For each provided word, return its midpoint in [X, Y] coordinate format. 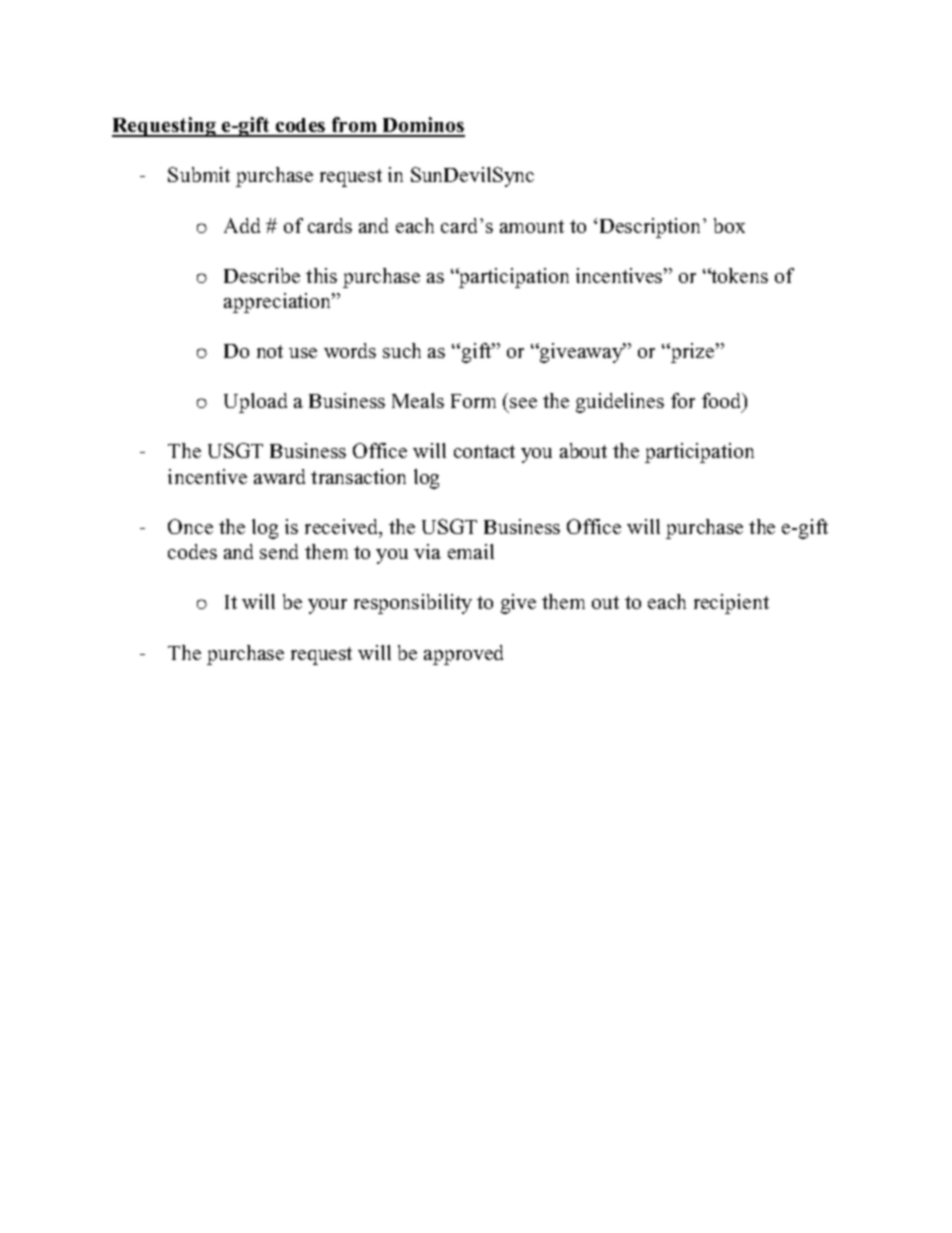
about [583, 450]
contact [484, 451]
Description [652, 228]
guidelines [620, 403]
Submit [199, 174]
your [327, 606]
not [270, 351]
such [402, 350]
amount [532, 226]
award [279, 476]
